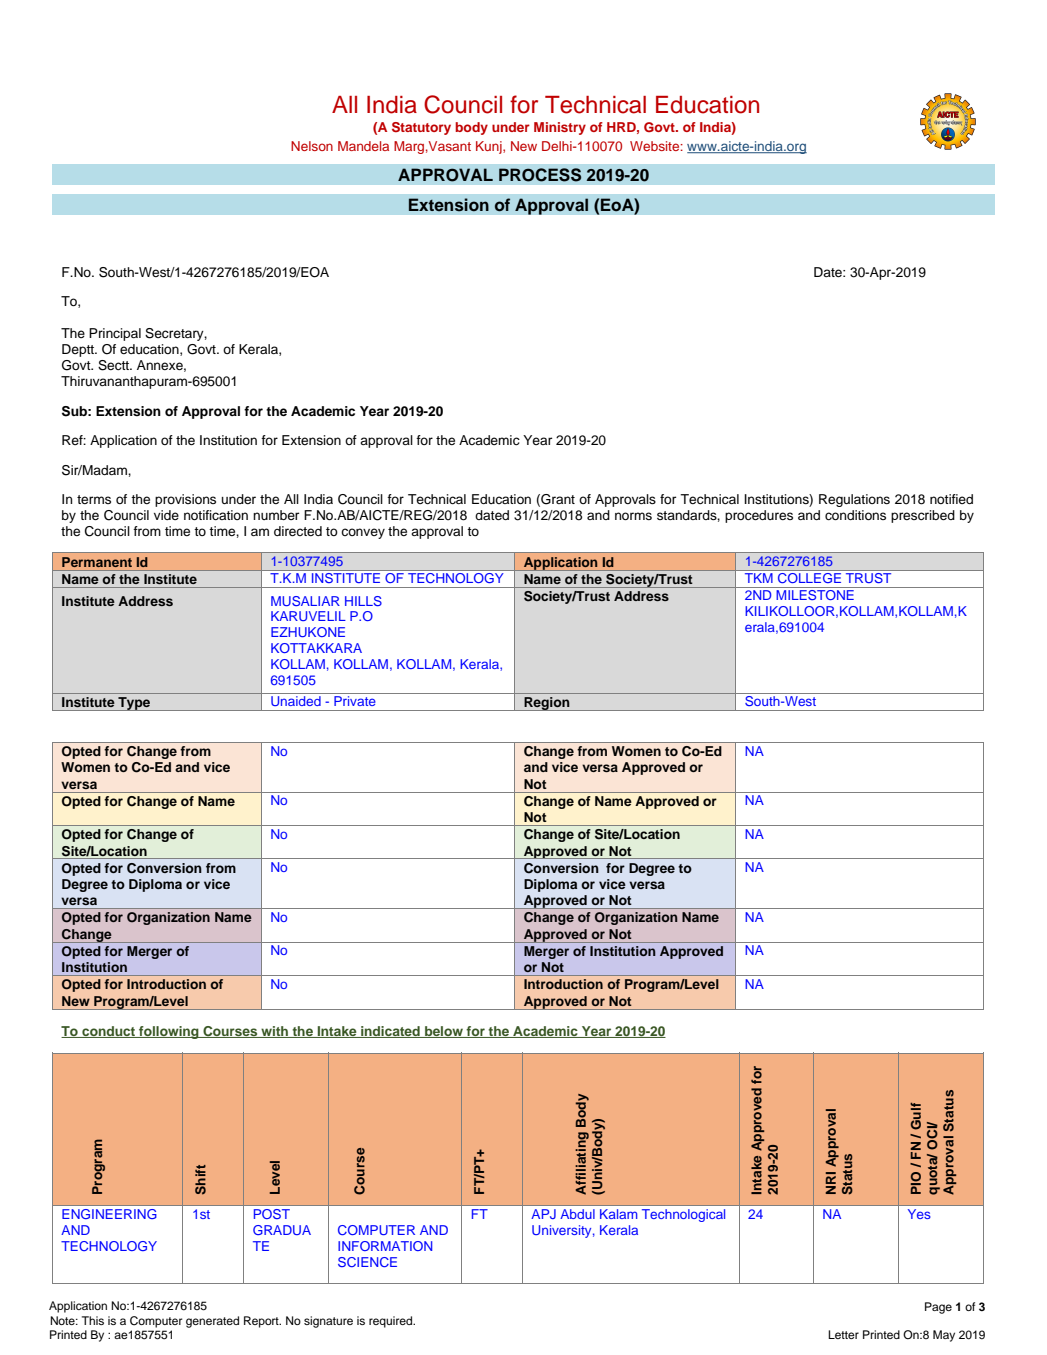  Describe the element at coordinates (543, 1214) in the screenshot. I see `APJ` at that location.
